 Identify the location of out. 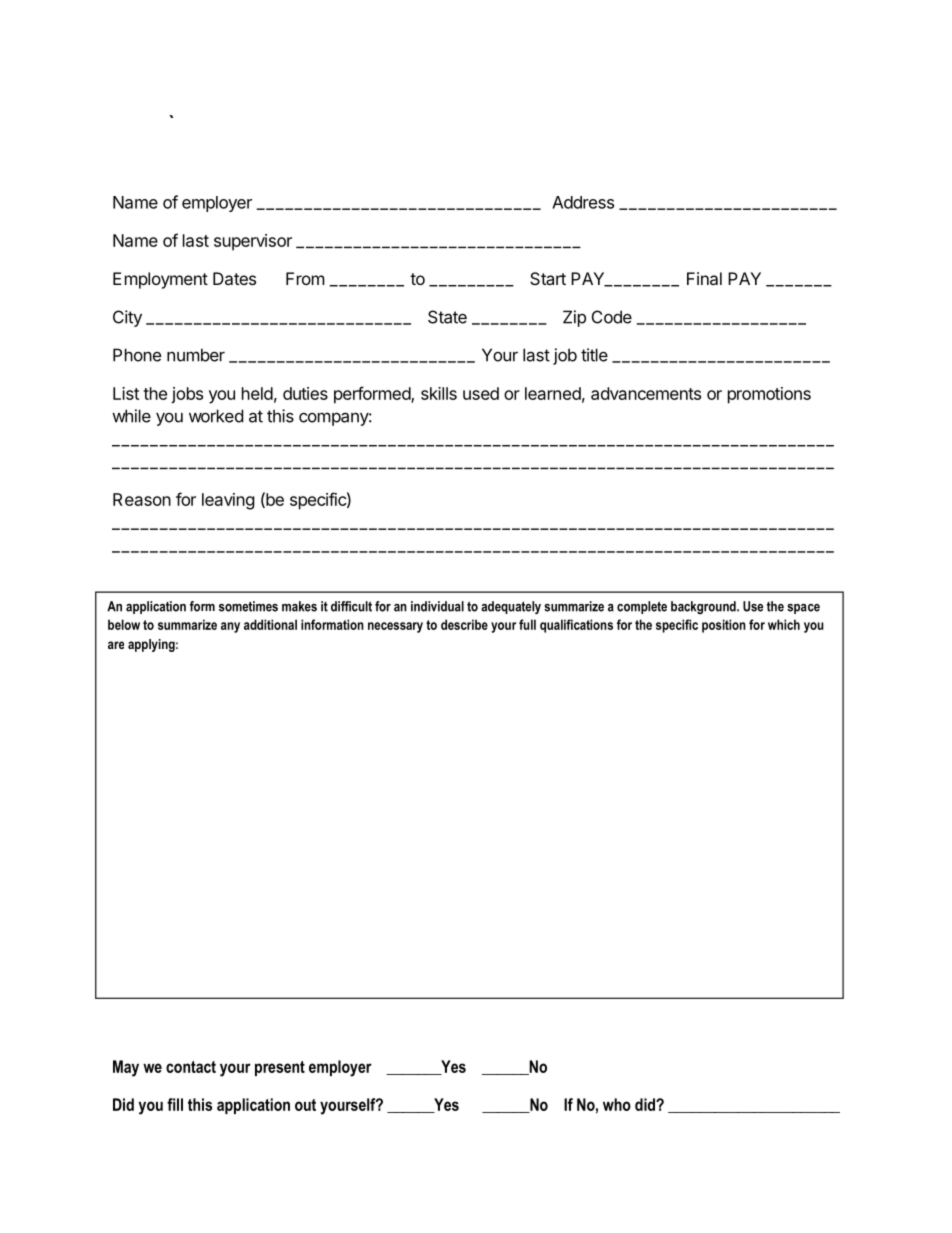
(305, 1105).
